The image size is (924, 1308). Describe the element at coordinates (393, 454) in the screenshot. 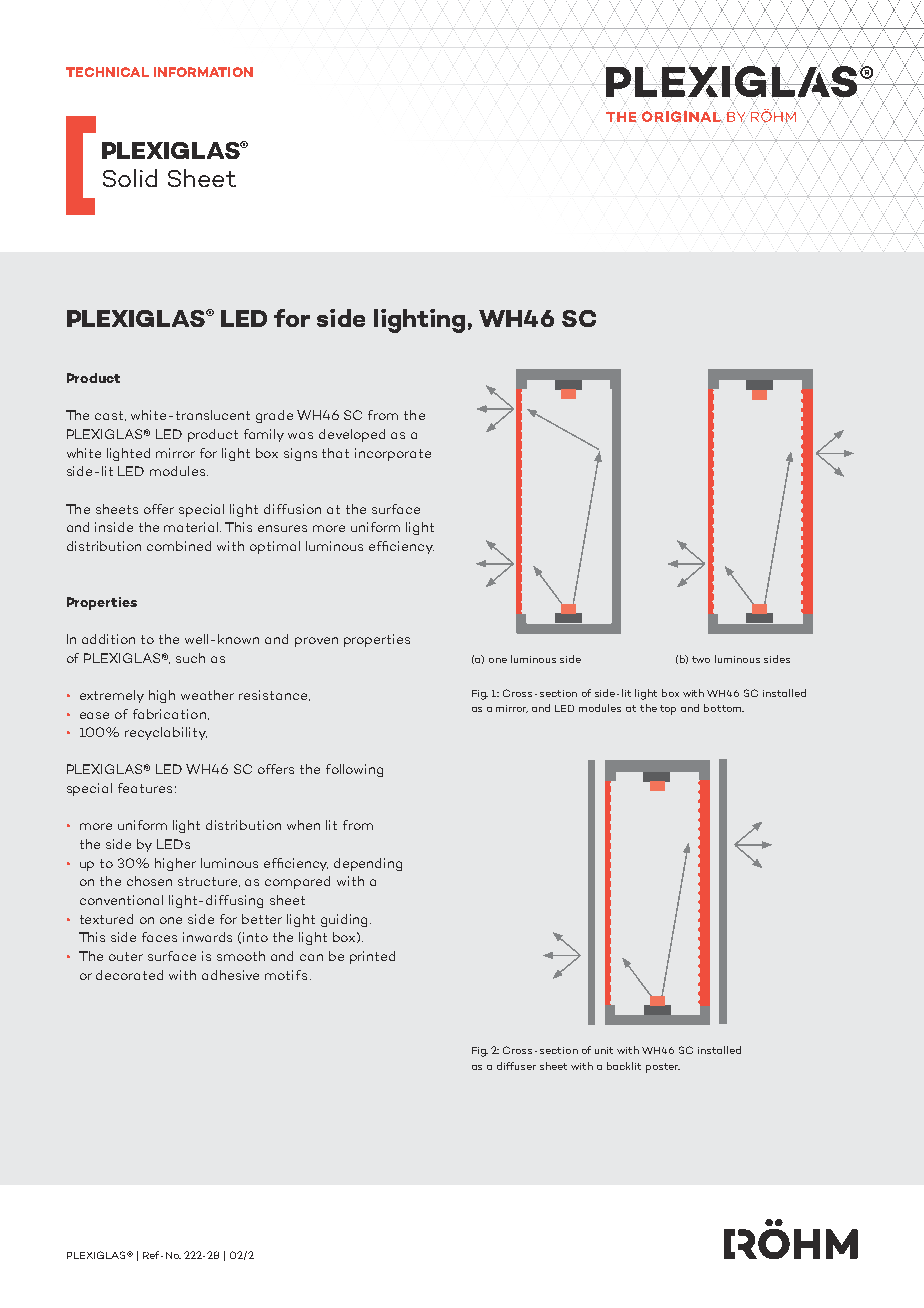

I see `incorporate` at that location.
